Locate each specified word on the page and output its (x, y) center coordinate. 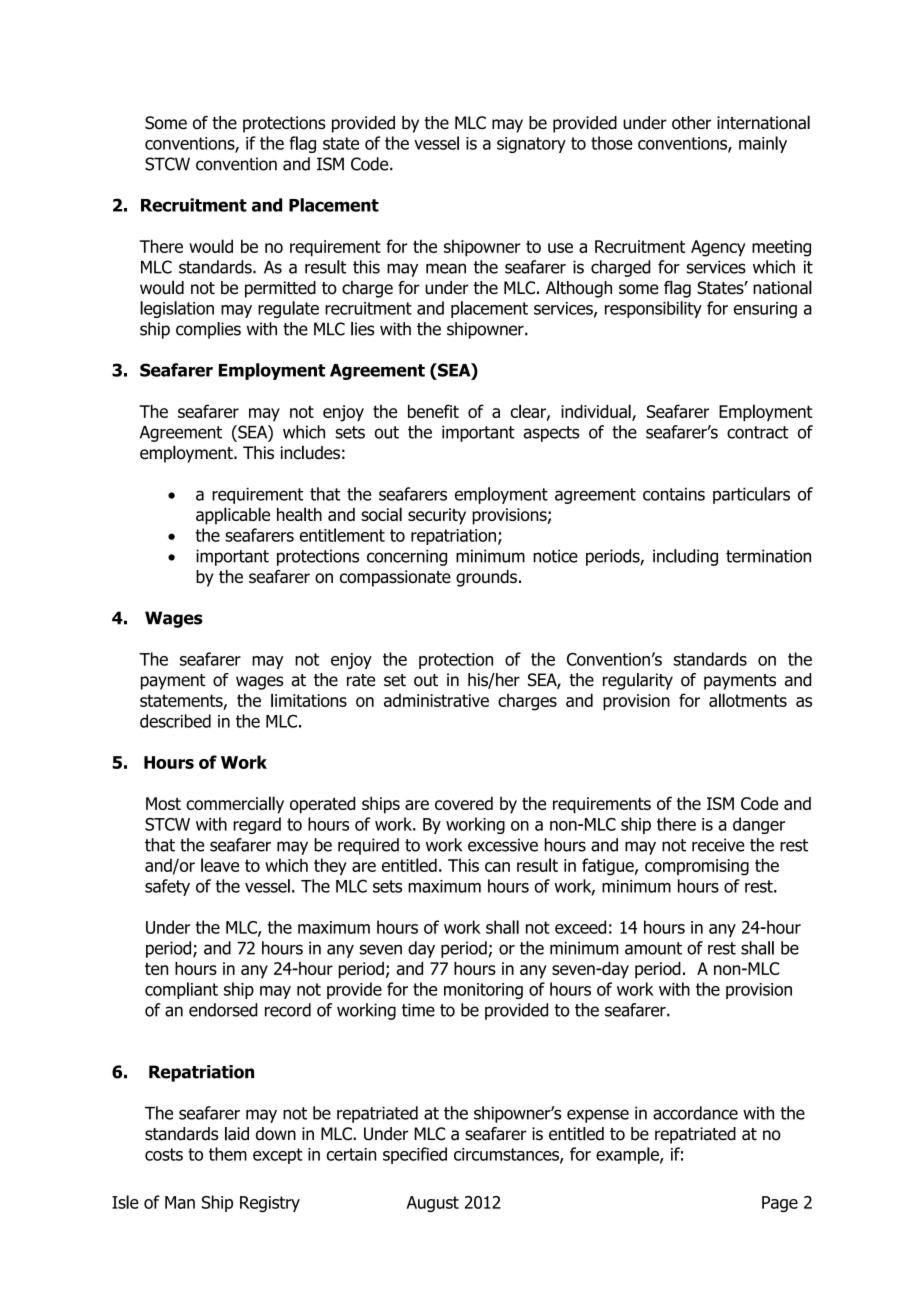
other (691, 123)
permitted (280, 289)
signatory (531, 145)
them (228, 1154)
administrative (436, 700)
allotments (748, 700)
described (175, 721)
